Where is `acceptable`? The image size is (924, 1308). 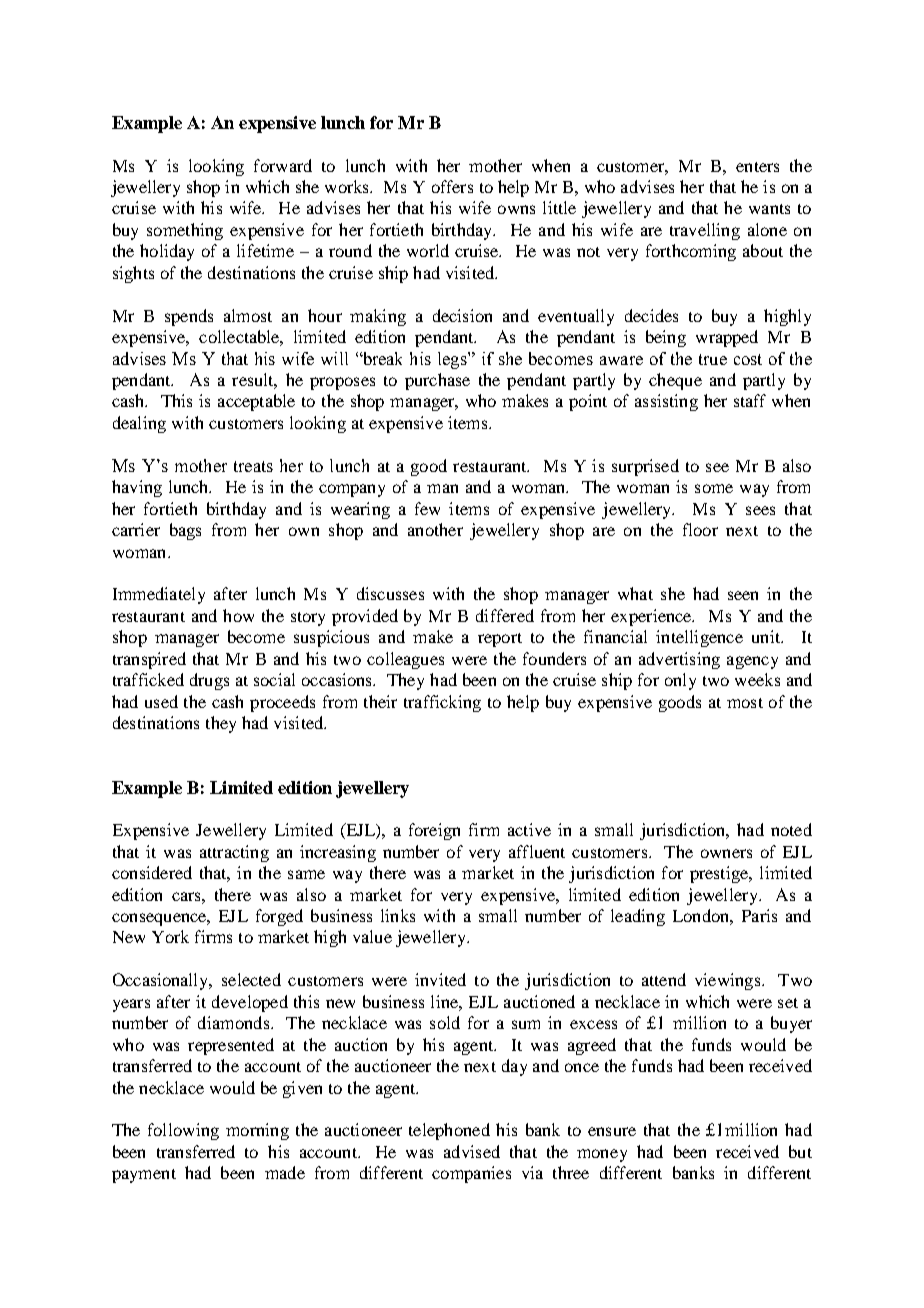 acceptable is located at coordinates (256, 402).
